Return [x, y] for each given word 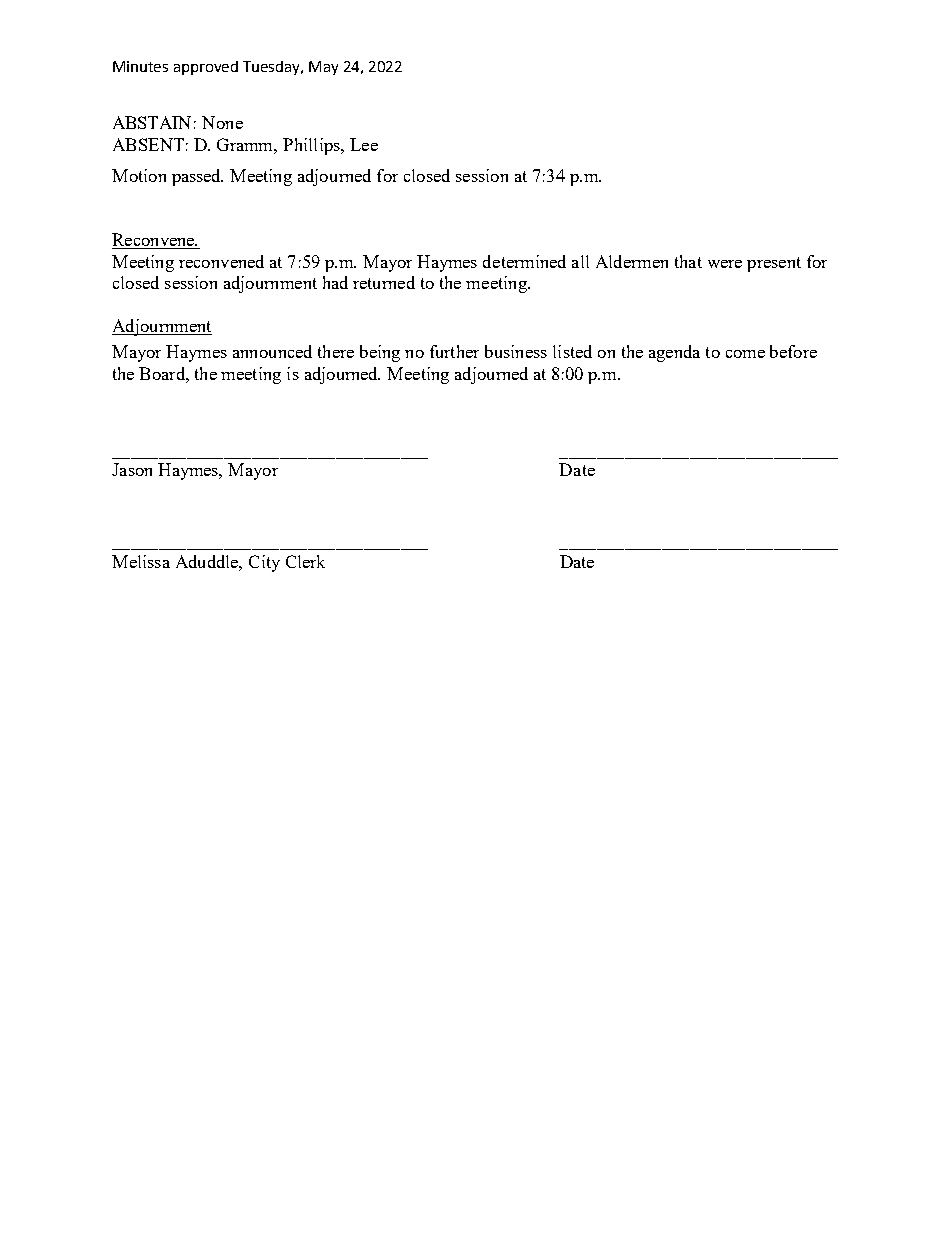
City [264, 563]
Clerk [305, 561]
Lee [364, 144]
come [745, 354]
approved [206, 68]
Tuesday [273, 68]
